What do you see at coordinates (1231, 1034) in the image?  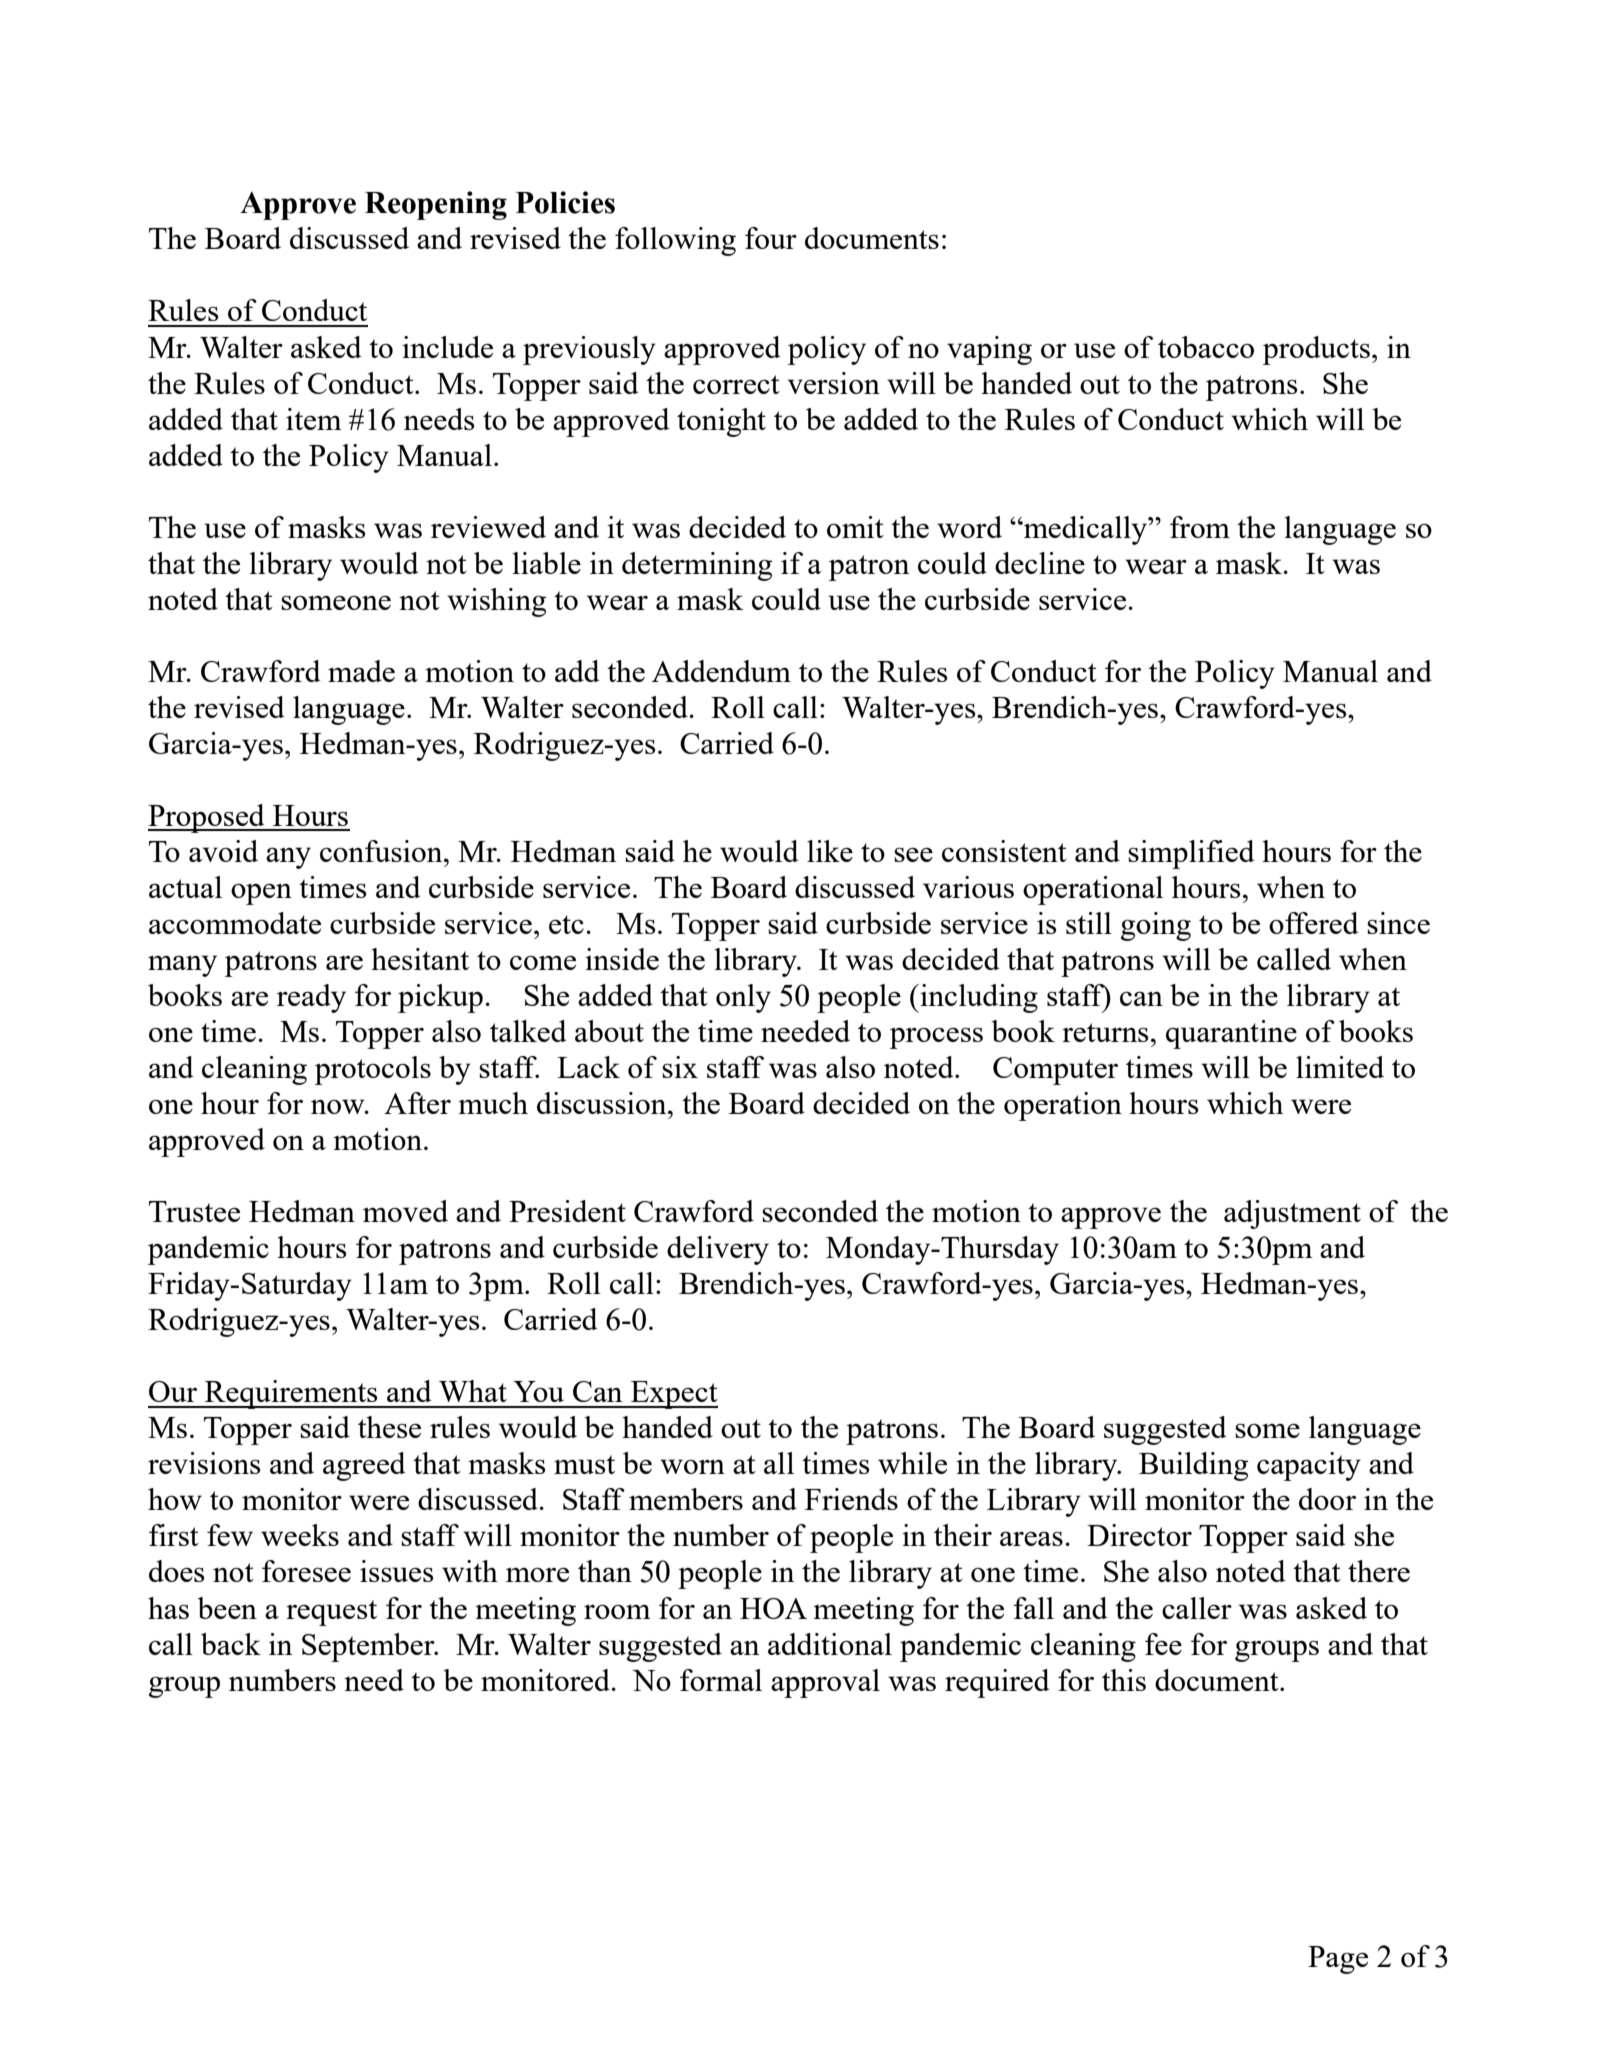 I see `quarantine` at bounding box center [1231, 1034].
